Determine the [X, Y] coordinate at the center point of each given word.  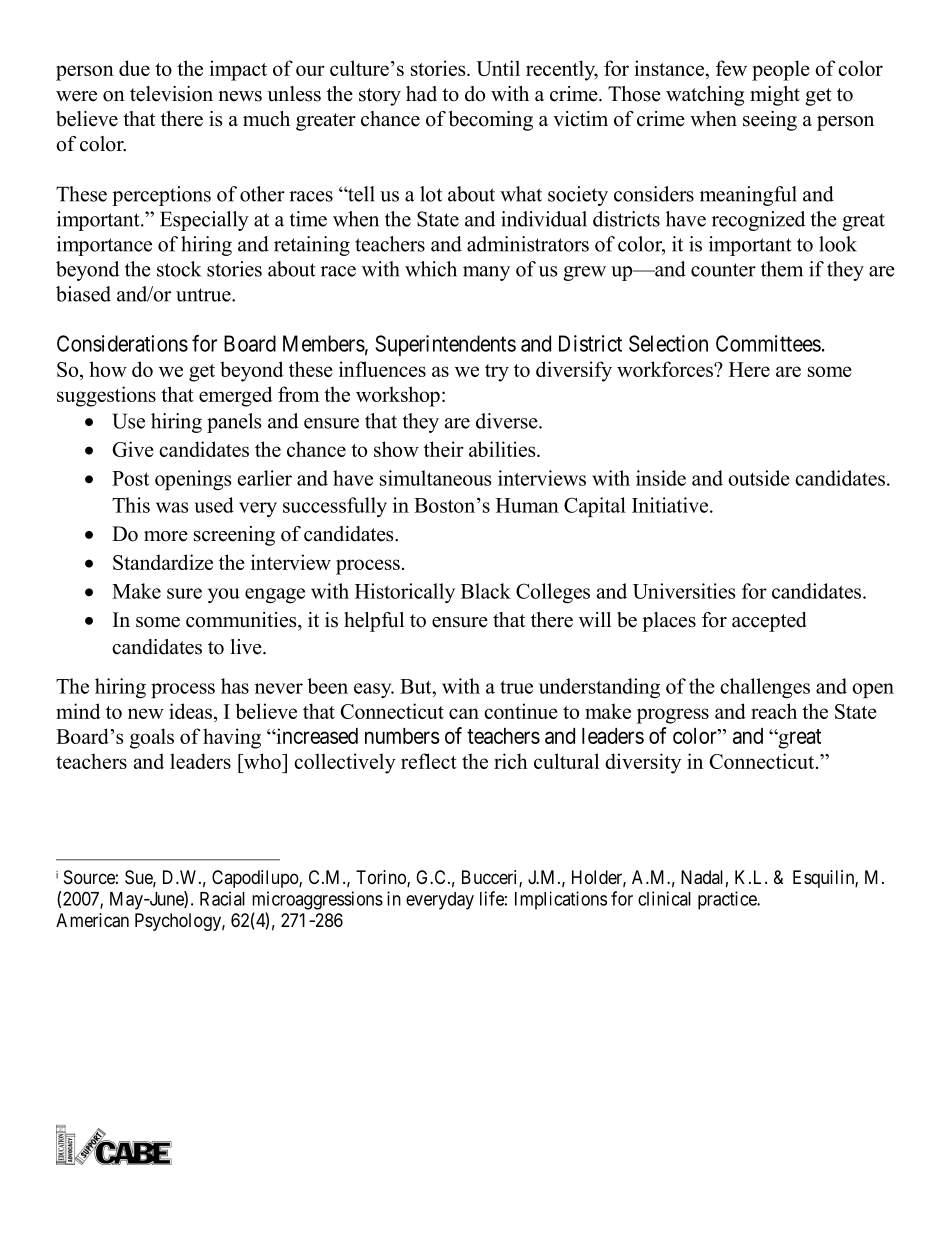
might [775, 96]
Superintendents [445, 345]
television [171, 94]
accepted [769, 622]
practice [728, 900]
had [421, 94]
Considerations [122, 343]
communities [242, 620]
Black [486, 591]
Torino [382, 878]
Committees [768, 343]
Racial [222, 898]
